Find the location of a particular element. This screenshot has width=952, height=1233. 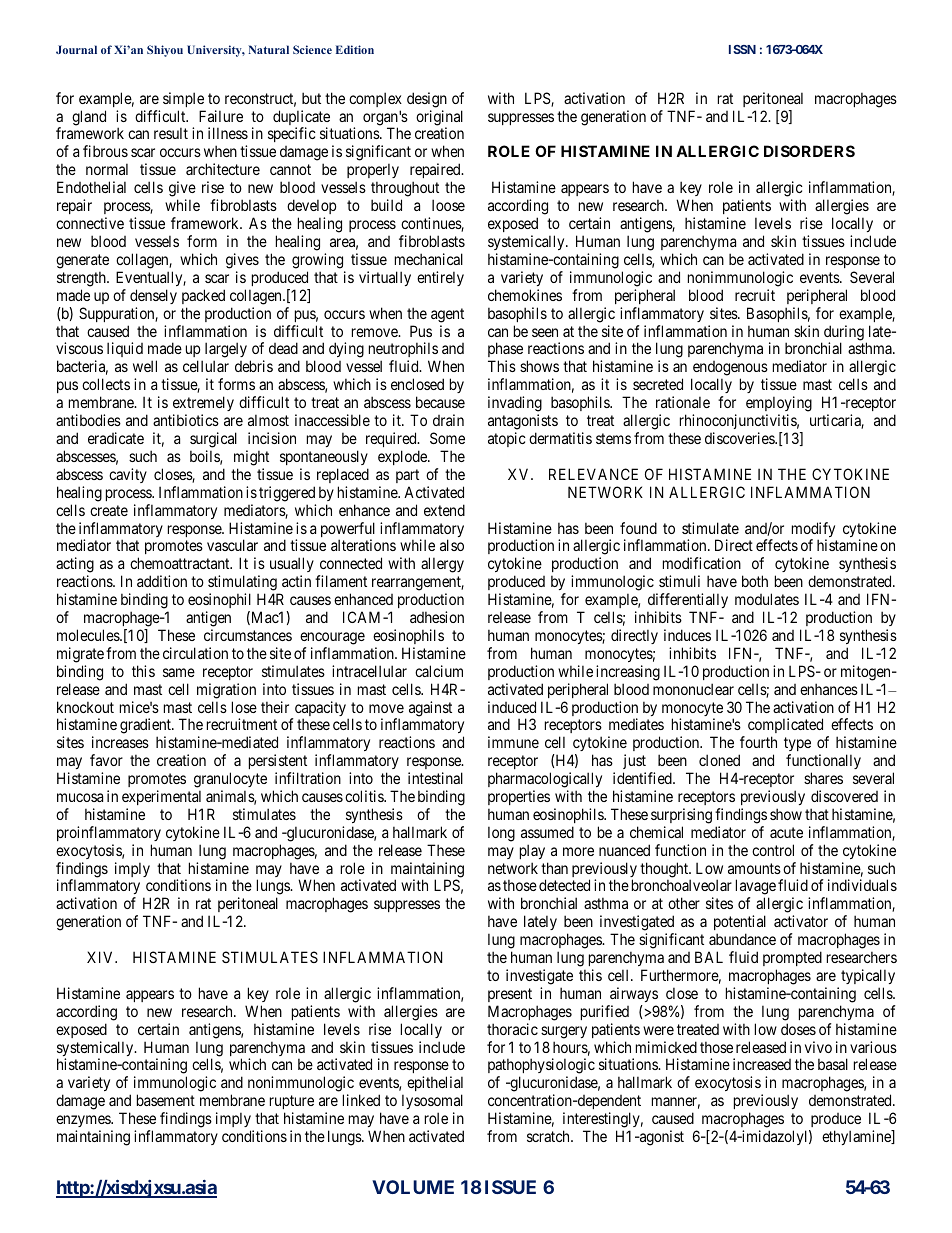

simple is located at coordinates (183, 99).
